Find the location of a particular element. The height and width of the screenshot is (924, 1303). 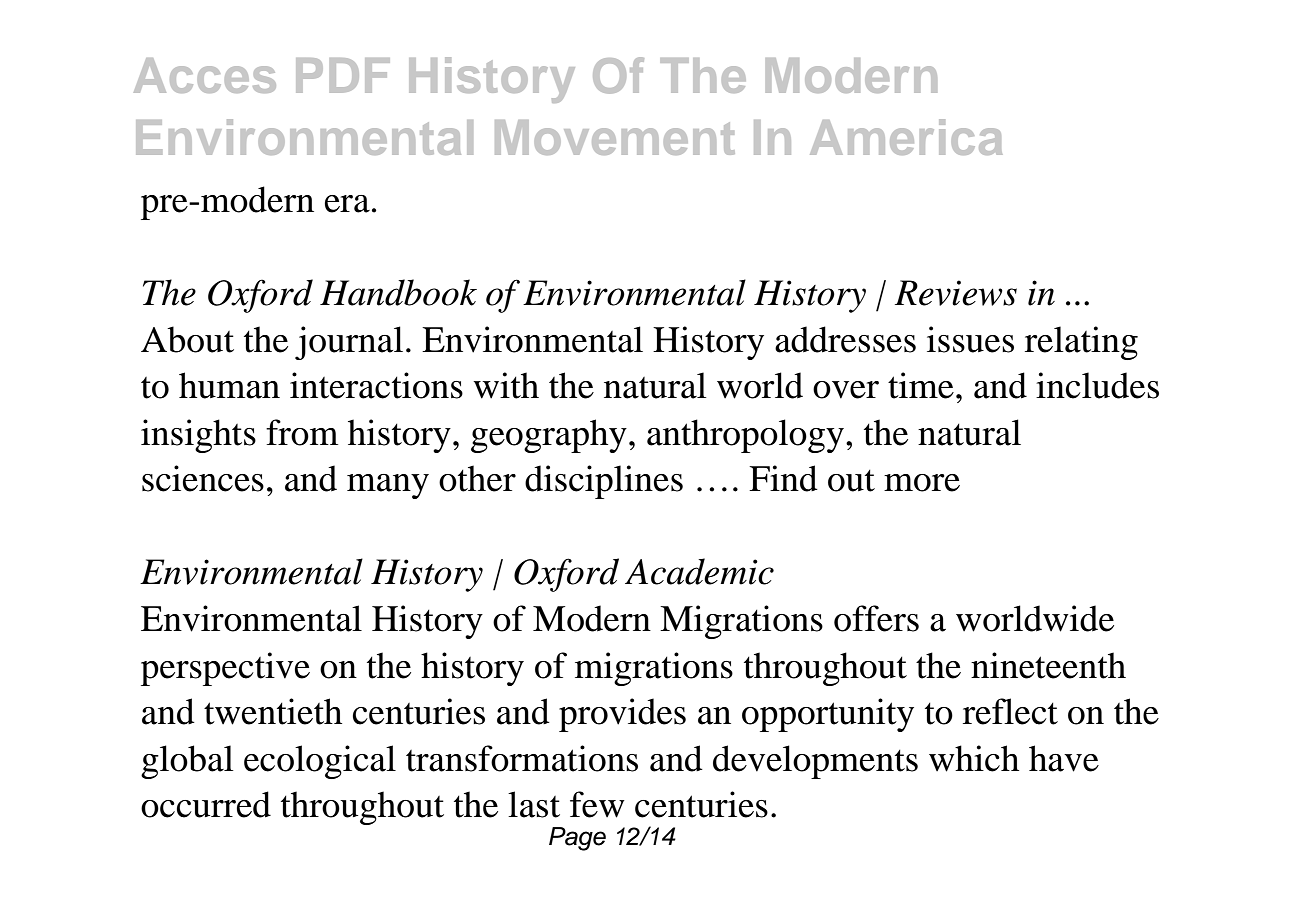

PDF is located at coordinates (343, 75).
